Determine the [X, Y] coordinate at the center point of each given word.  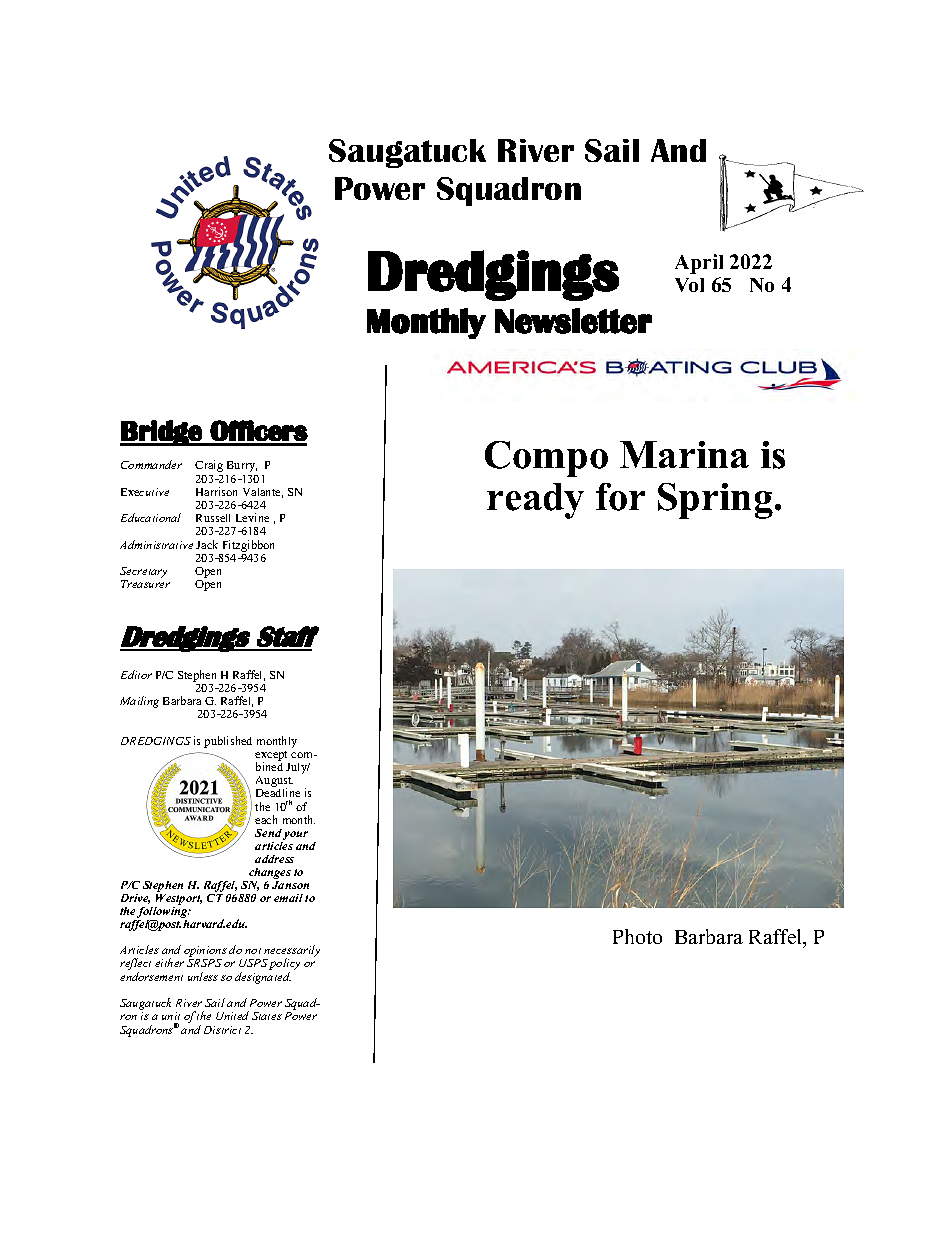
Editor [136, 674]
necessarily [291, 952]
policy [284, 965]
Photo [637, 936]
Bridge [162, 433]
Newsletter [573, 321]
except [271, 757]
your [295, 835]
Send [268, 833]
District [222, 1030]
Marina [684, 454]
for [620, 497]
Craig [209, 466]
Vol [689, 285]
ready [535, 501]
